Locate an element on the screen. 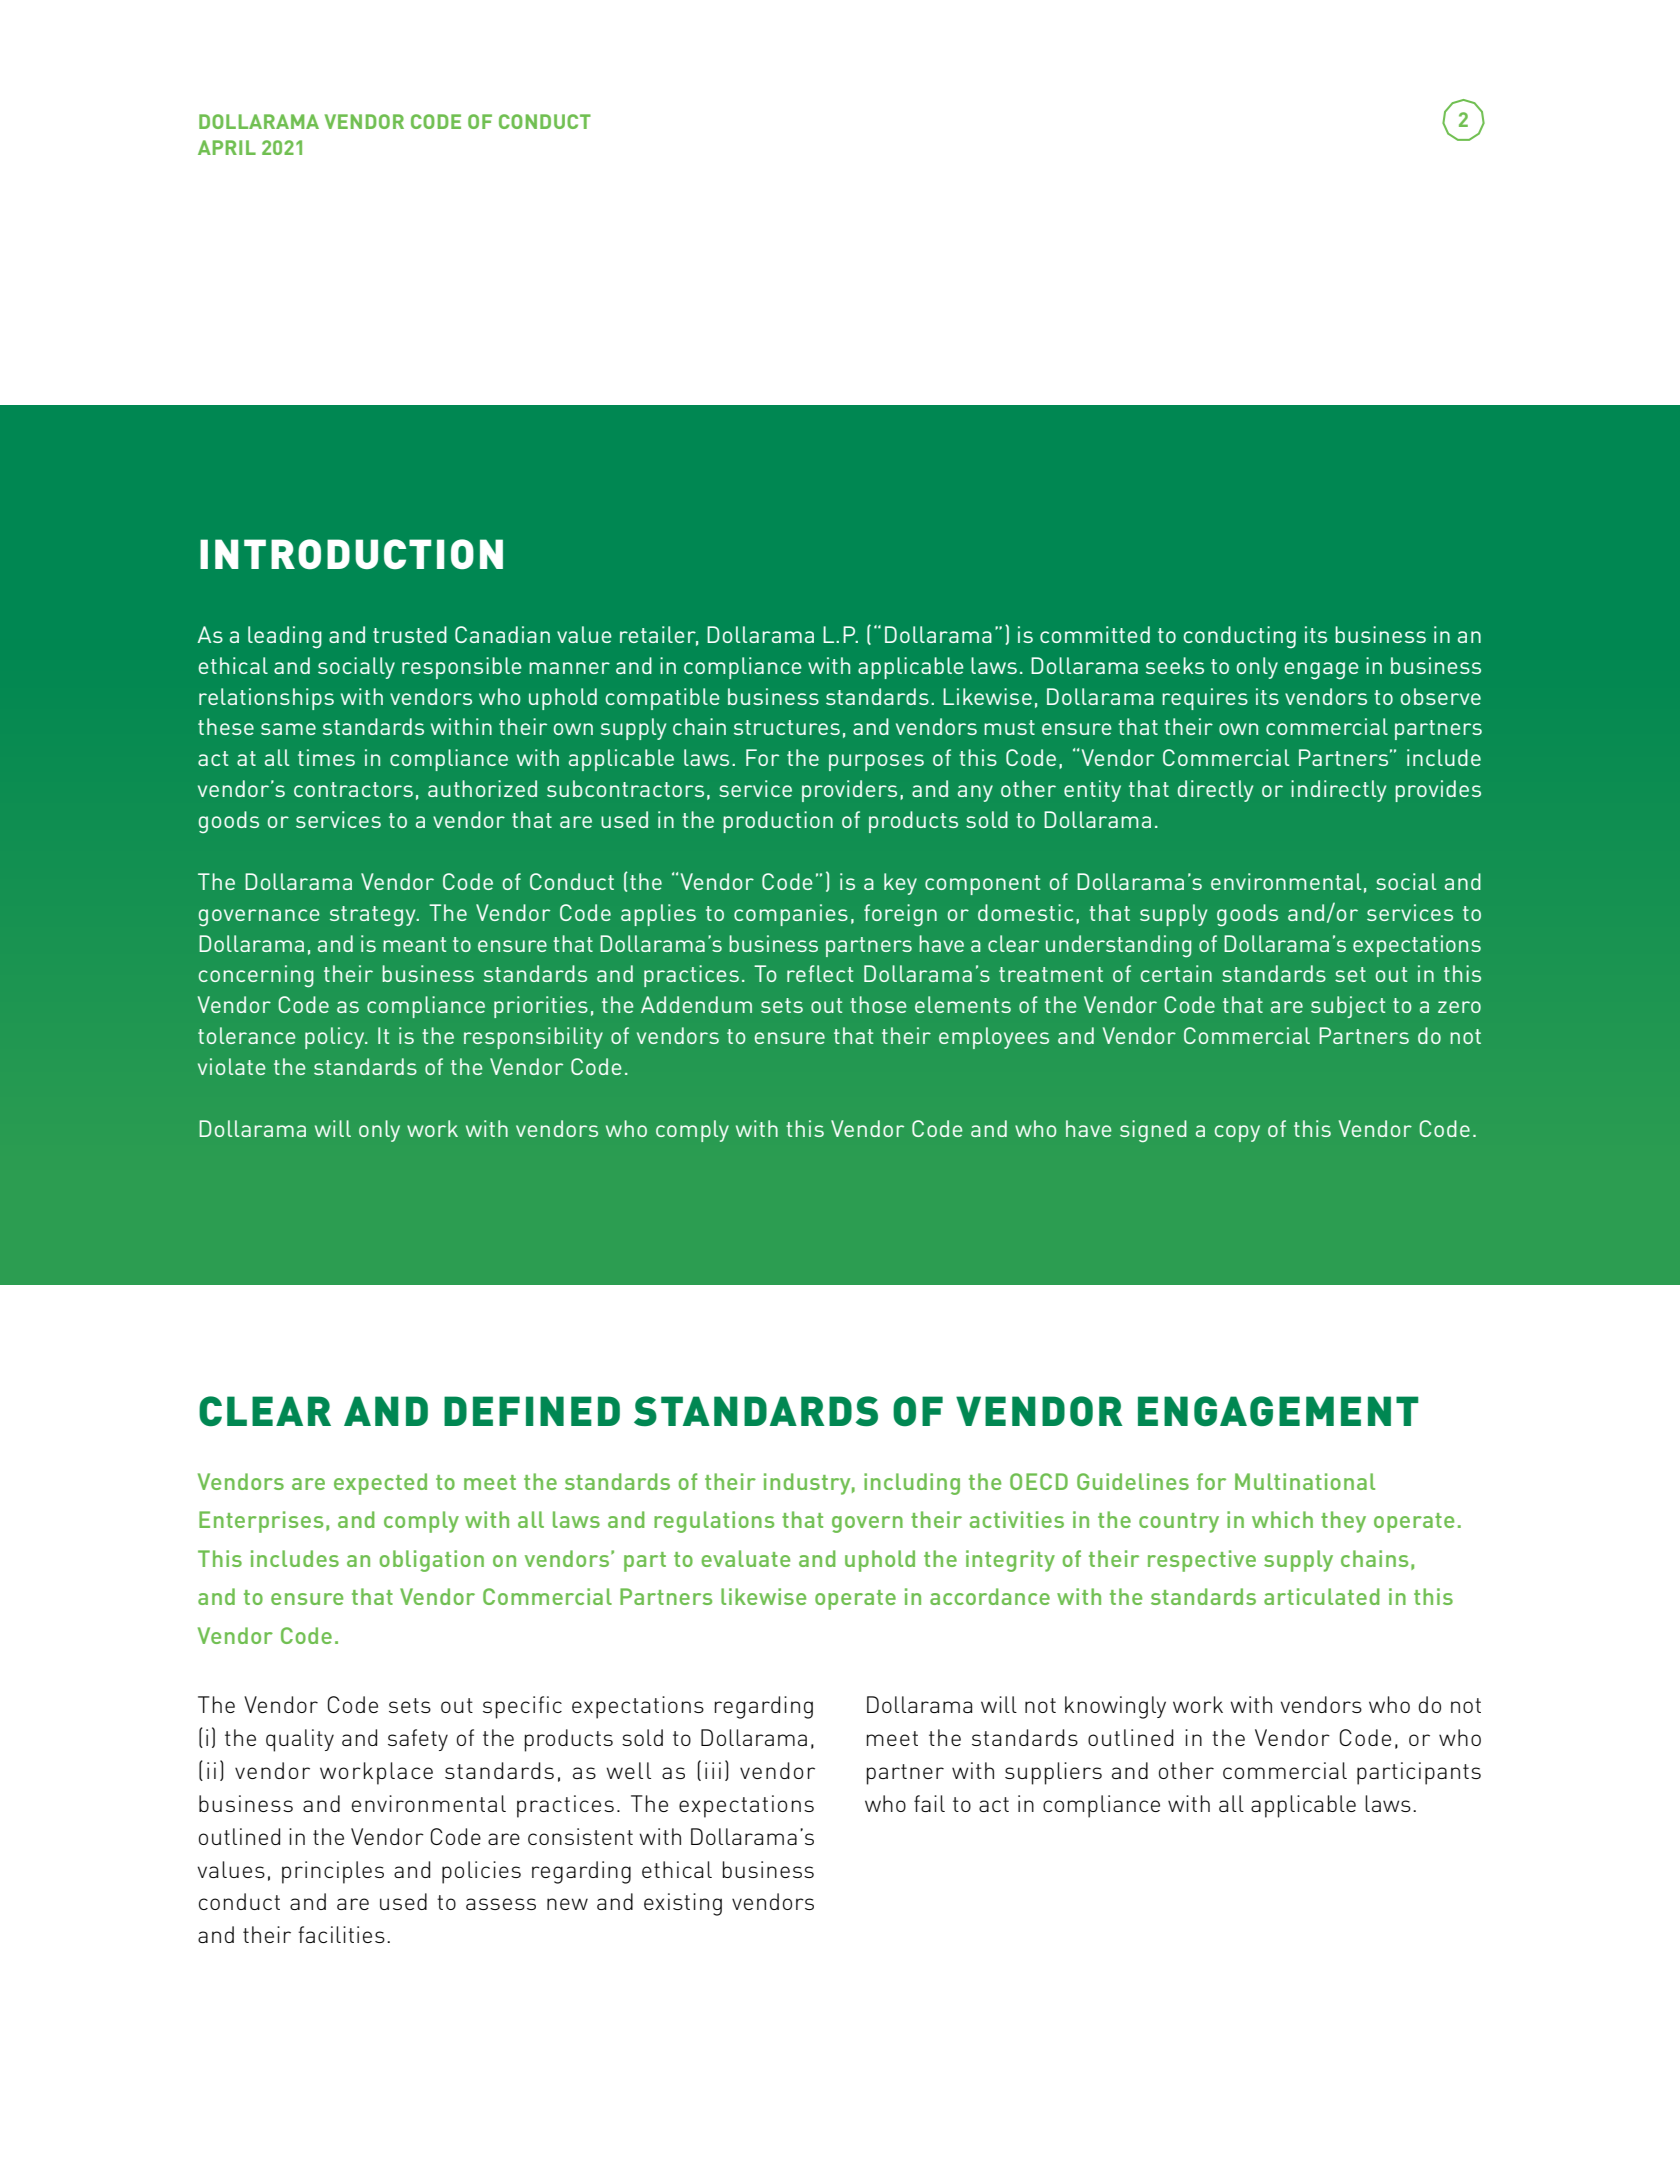 This screenshot has width=1680, height=2174. policy is located at coordinates (336, 1038).
